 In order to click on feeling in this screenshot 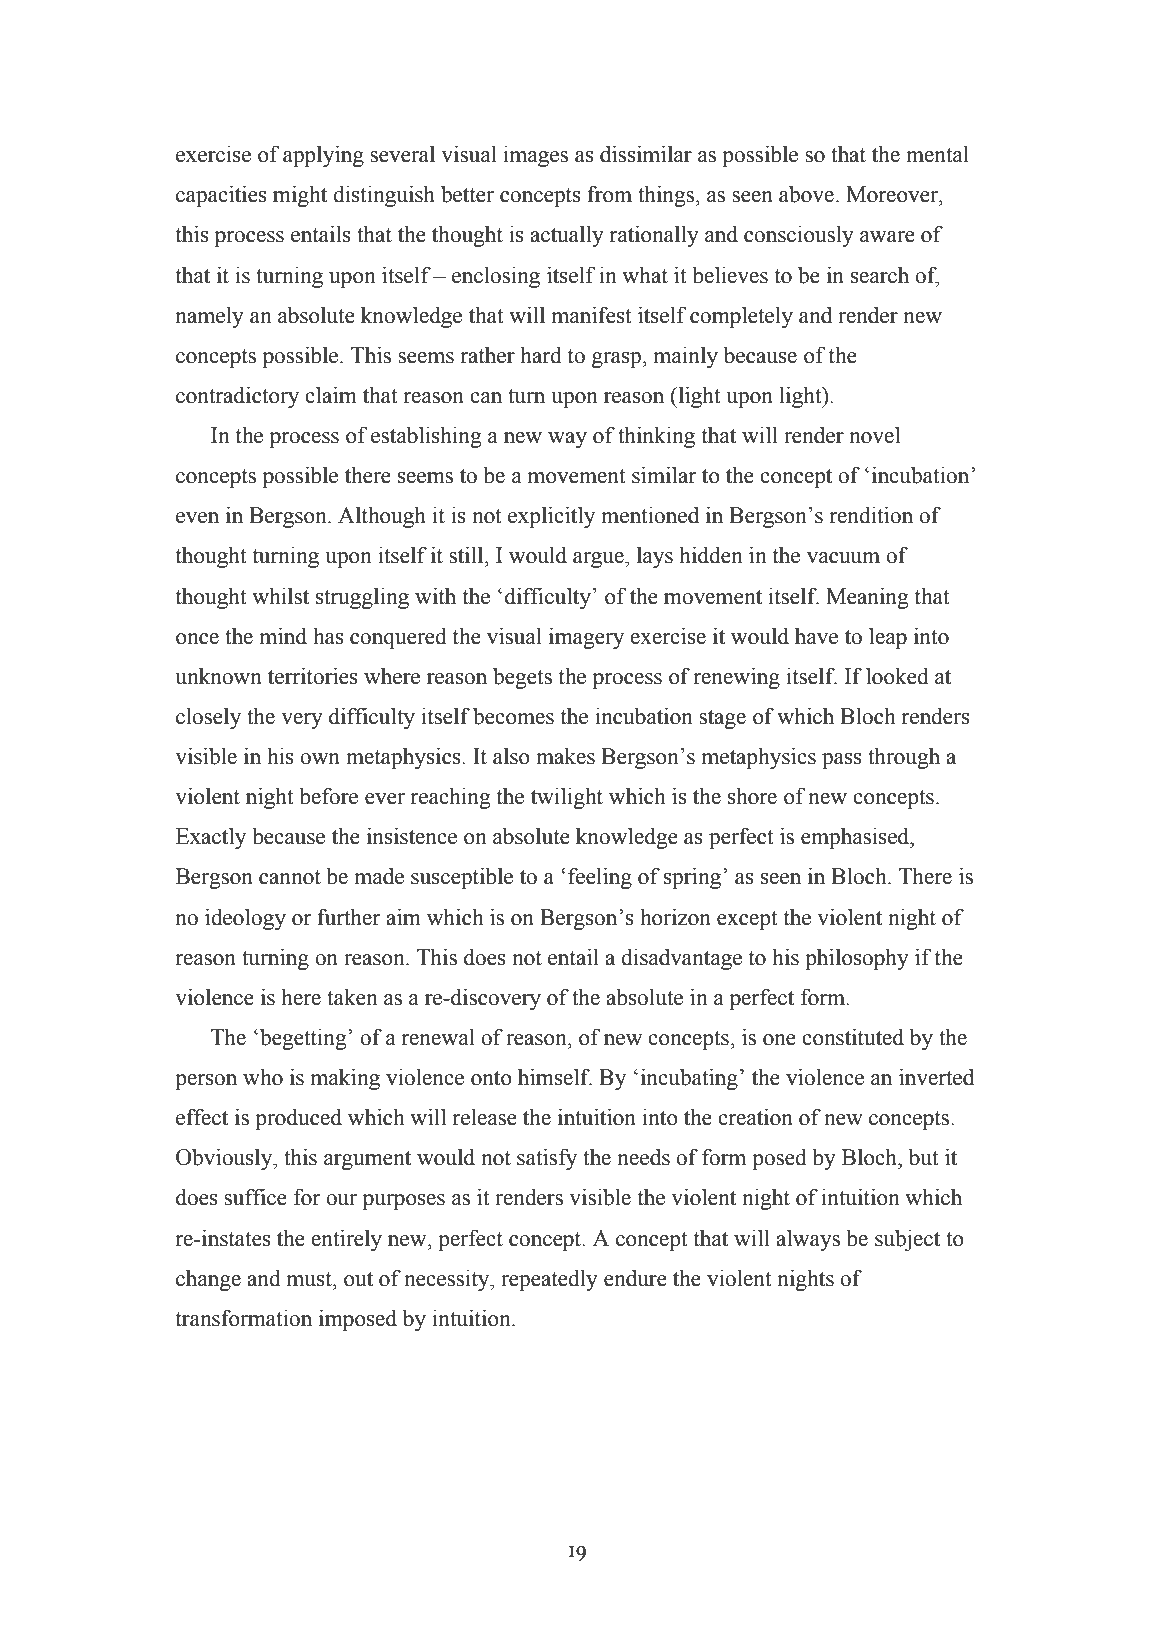, I will do `click(600, 878)`.
